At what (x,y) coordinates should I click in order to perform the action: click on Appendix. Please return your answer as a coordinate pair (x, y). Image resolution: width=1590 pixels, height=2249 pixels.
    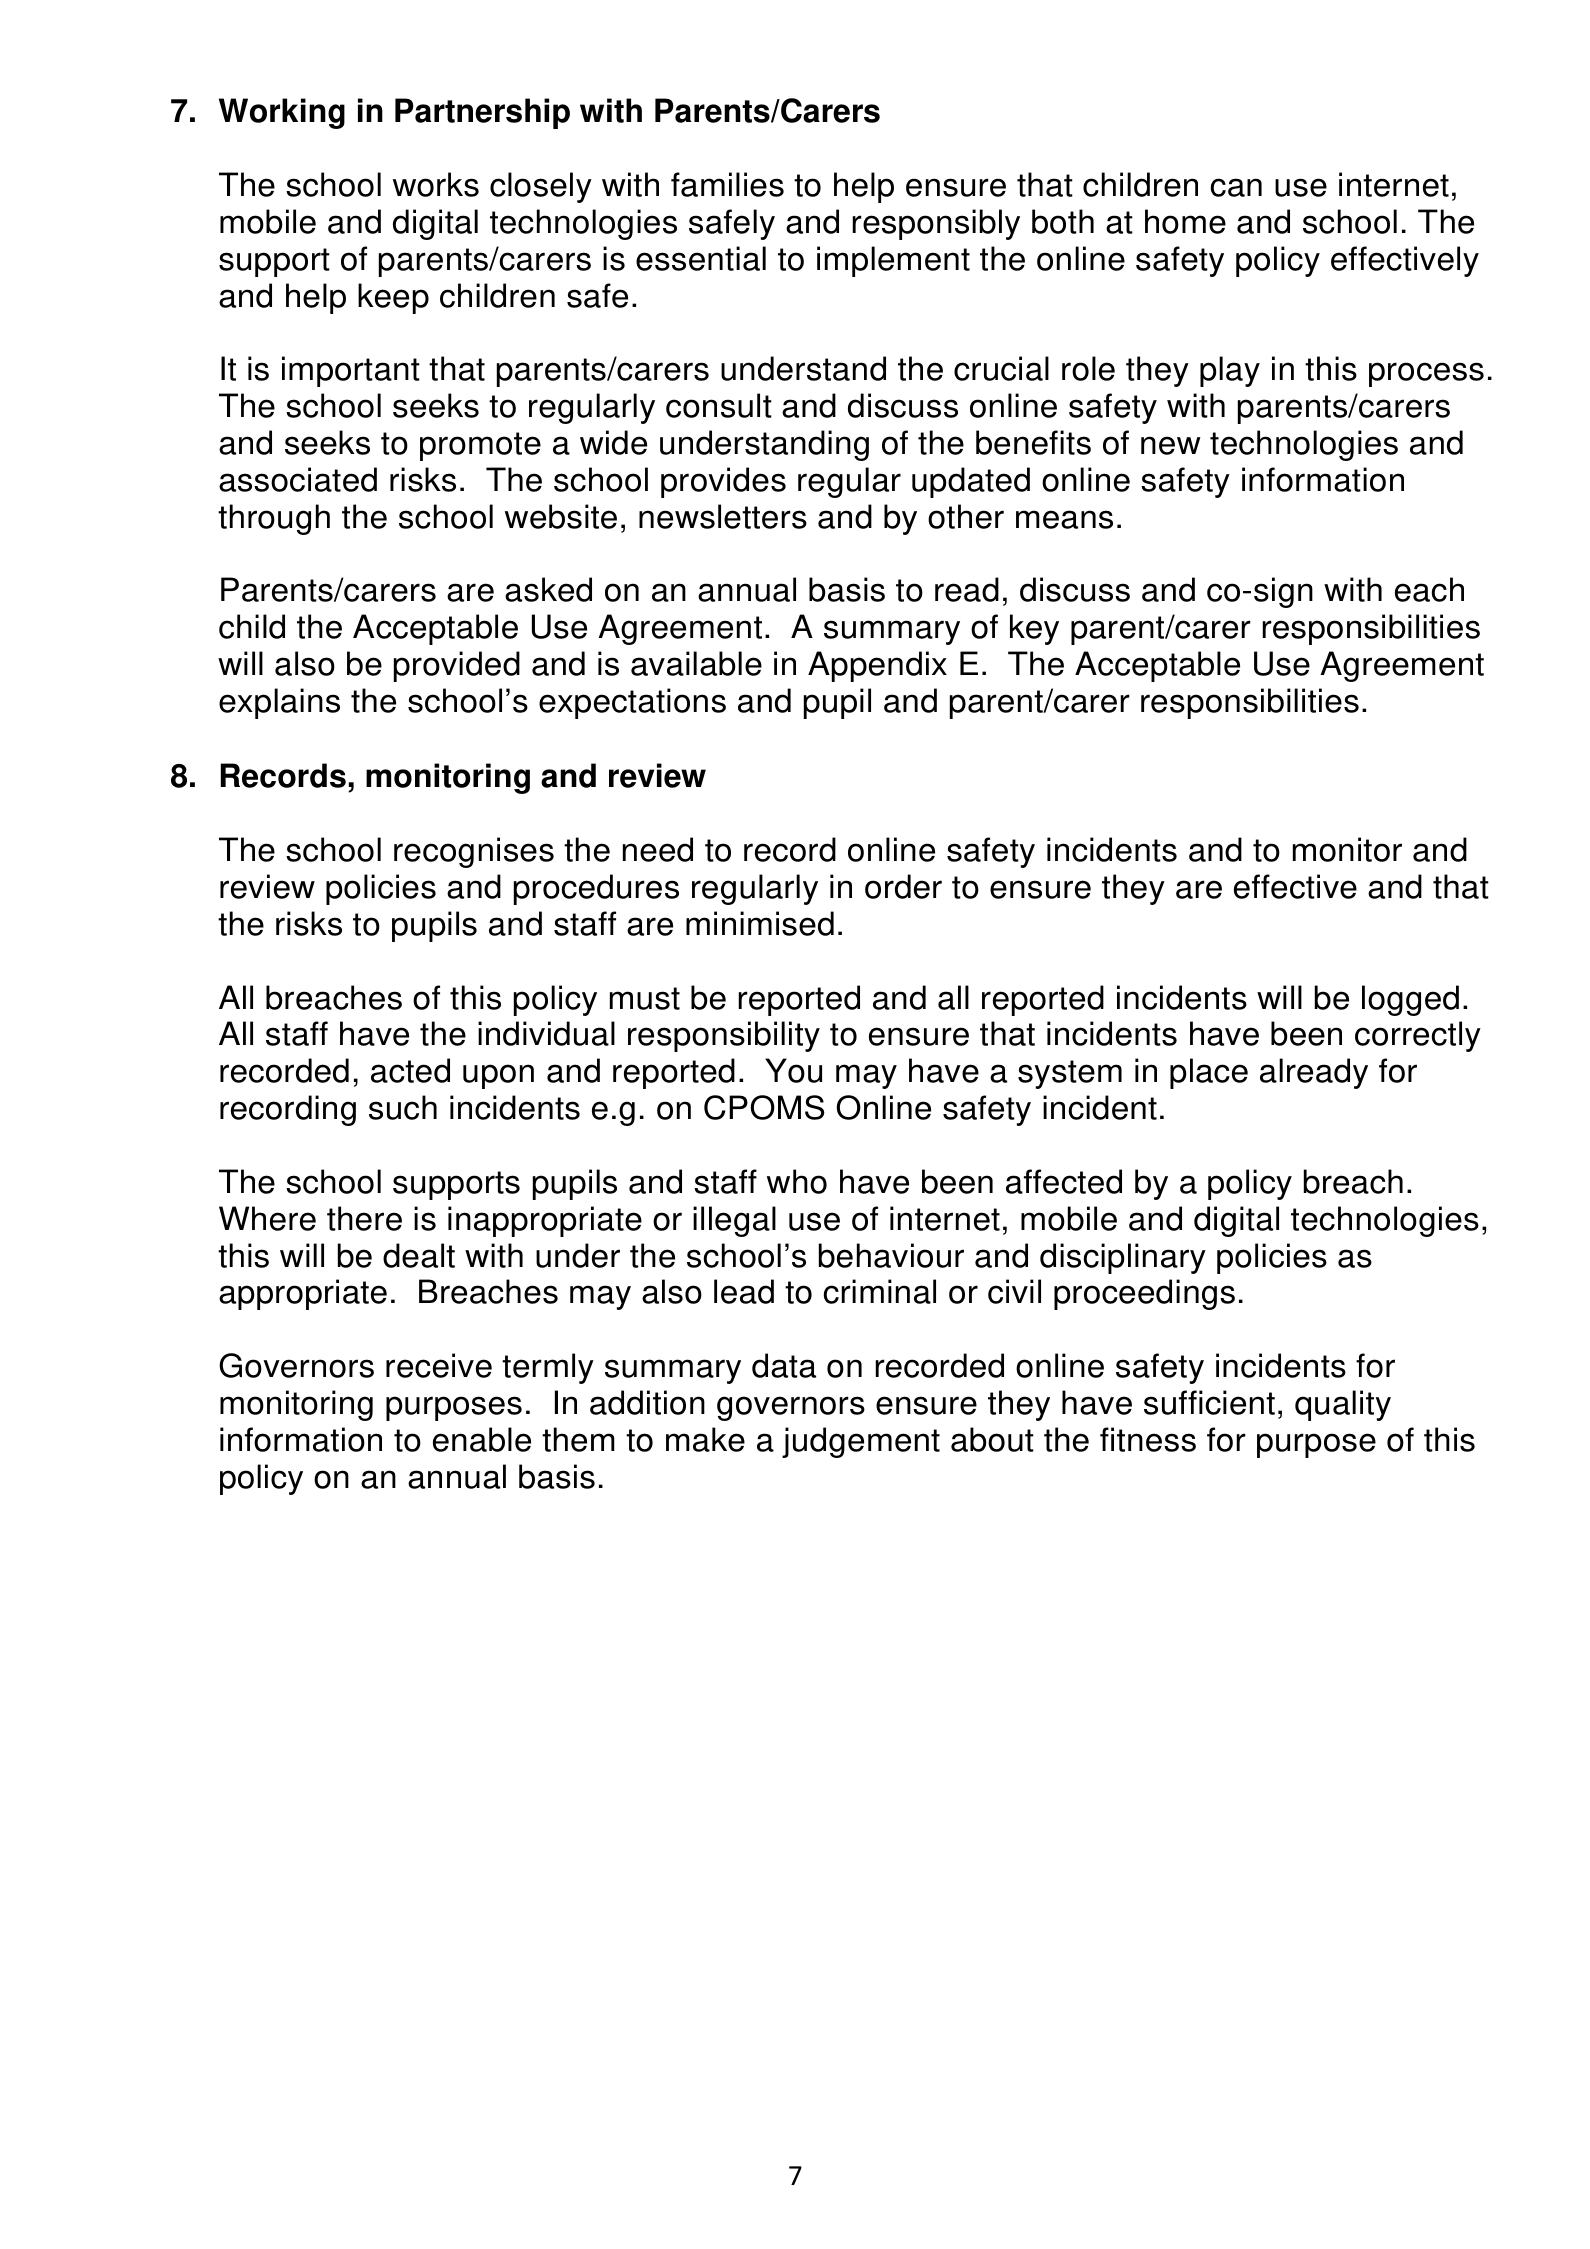
    Looking at the image, I should click on (877, 666).
